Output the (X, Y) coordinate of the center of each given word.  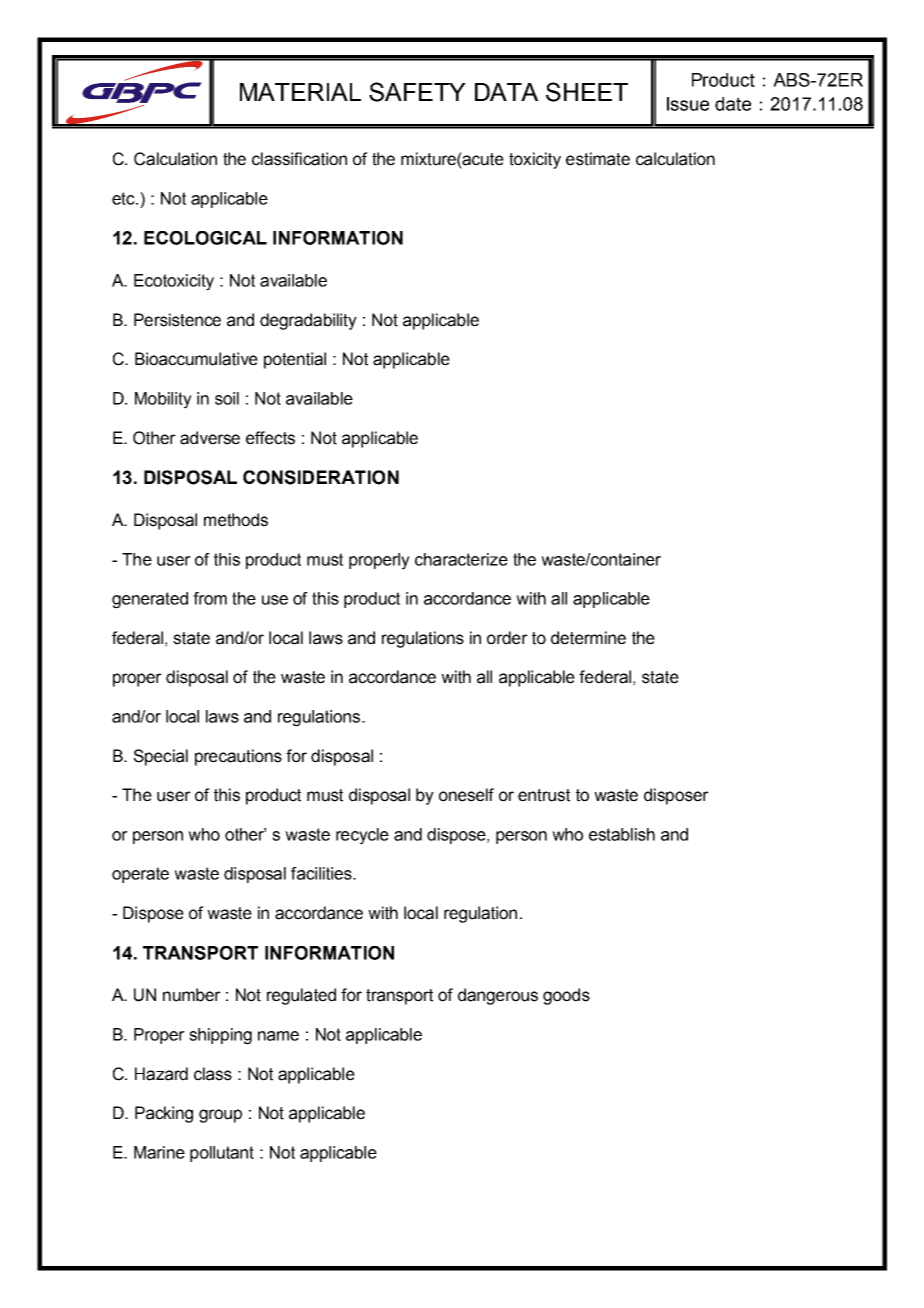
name (278, 1036)
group (220, 1116)
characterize (461, 559)
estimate (598, 159)
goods (566, 996)
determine (588, 638)
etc (124, 198)
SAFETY (417, 92)
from (210, 598)
